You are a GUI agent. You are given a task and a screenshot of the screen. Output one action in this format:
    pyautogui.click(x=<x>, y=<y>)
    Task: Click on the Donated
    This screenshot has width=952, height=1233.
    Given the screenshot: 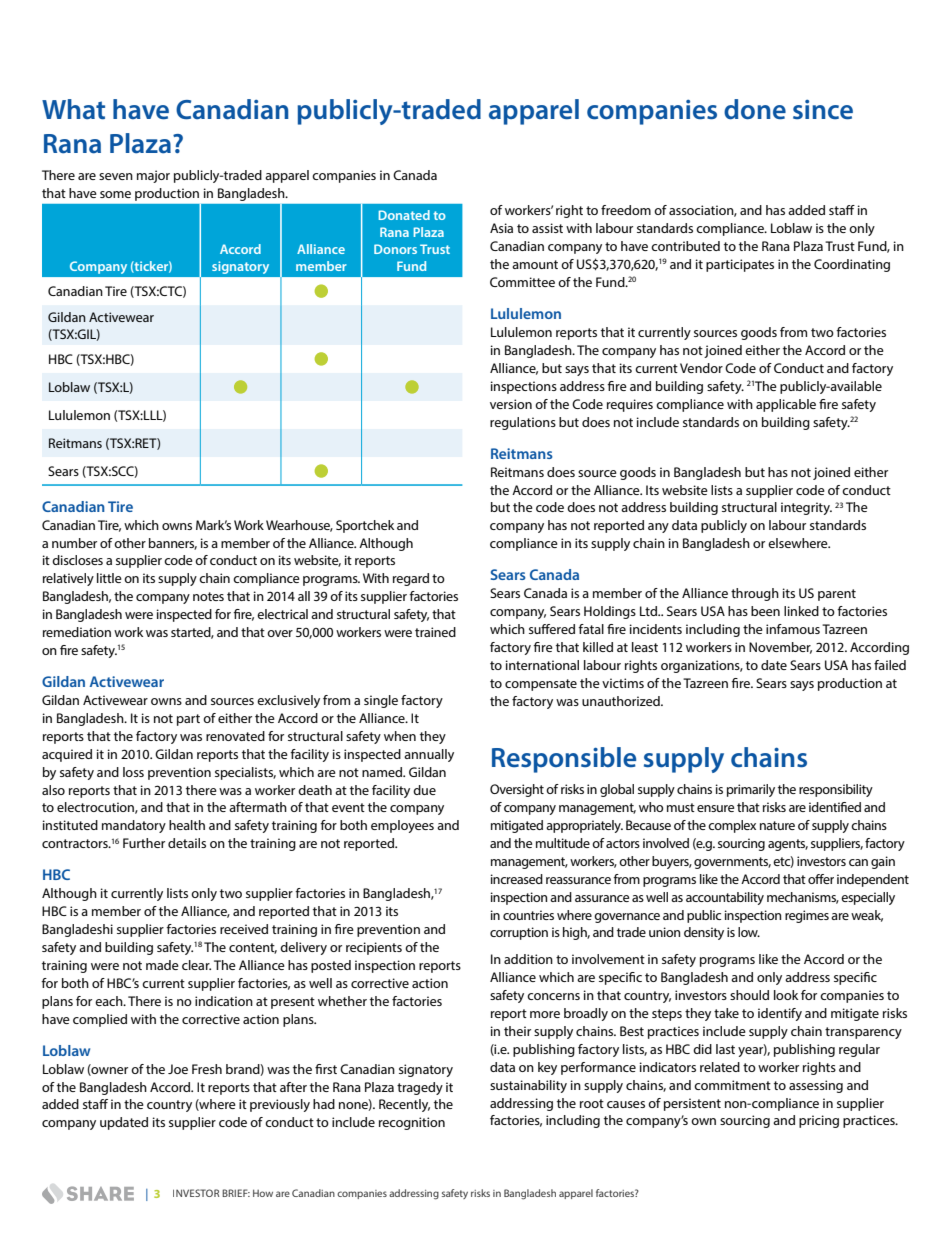 What is the action you would take?
    pyautogui.click(x=404, y=215)
